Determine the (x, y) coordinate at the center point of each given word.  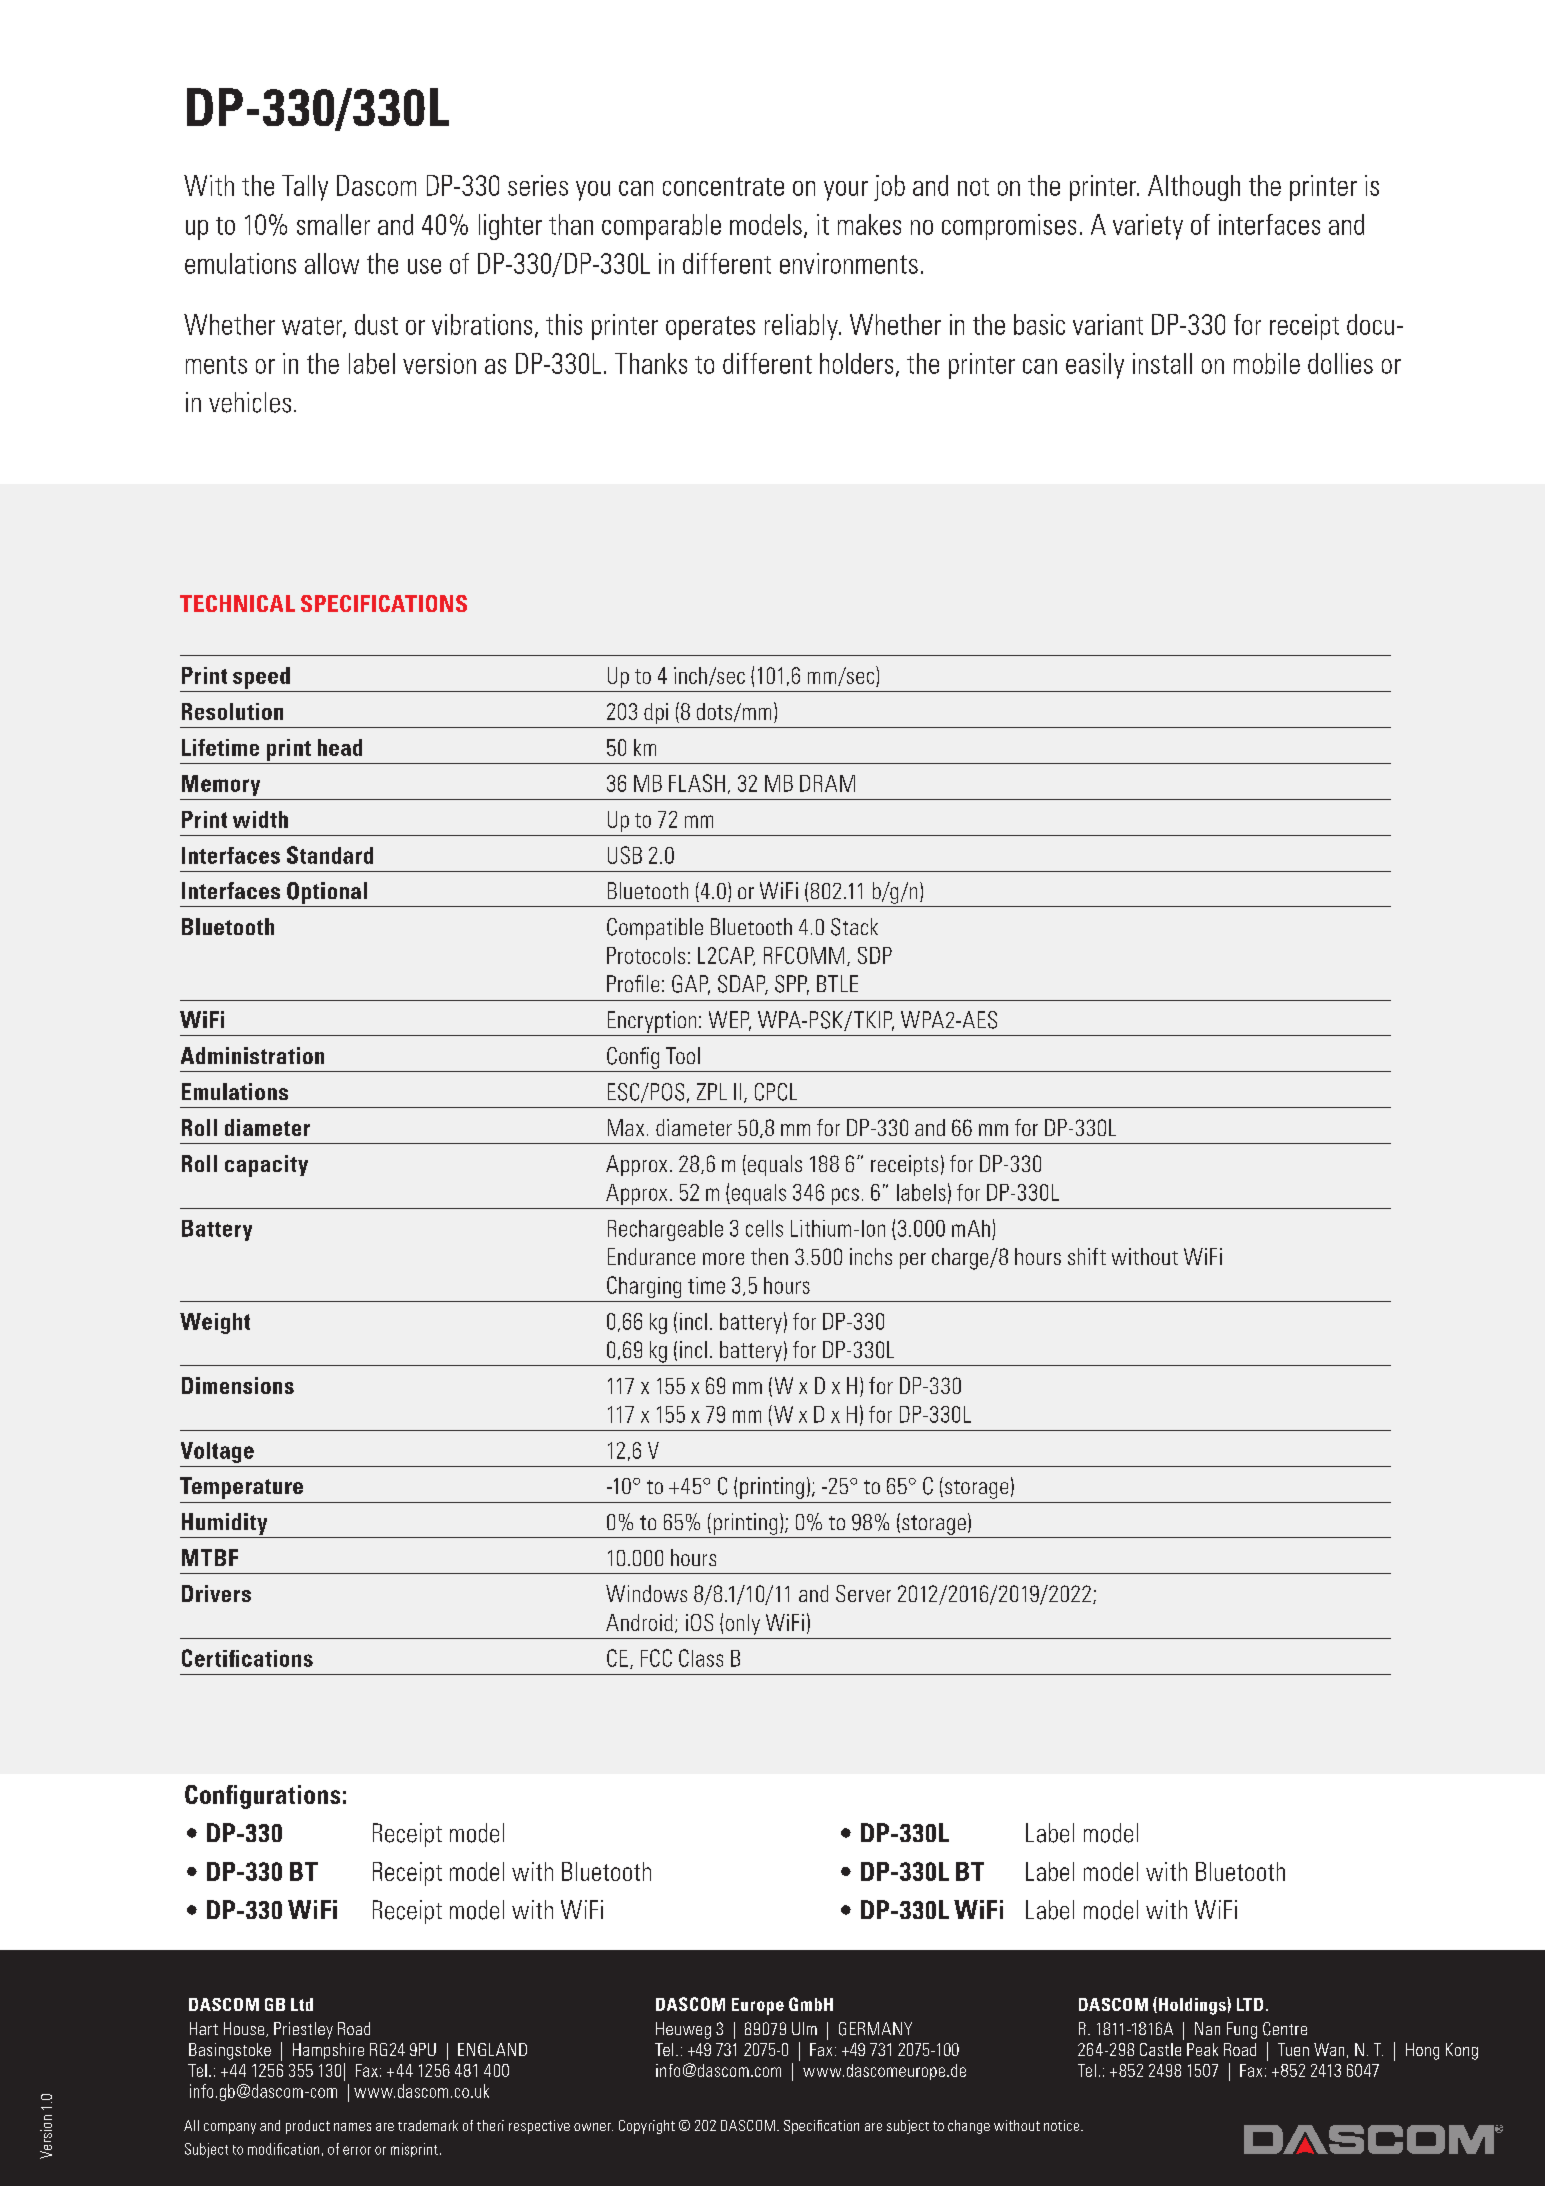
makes (869, 224)
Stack (854, 927)
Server (863, 1593)
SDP (875, 955)
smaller (333, 224)
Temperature (241, 1488)
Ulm (804, 2028)
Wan (1329, 2049)
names (352, 2127)
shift (1087, 1256)
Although (1194, 188)
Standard (330, 855)
